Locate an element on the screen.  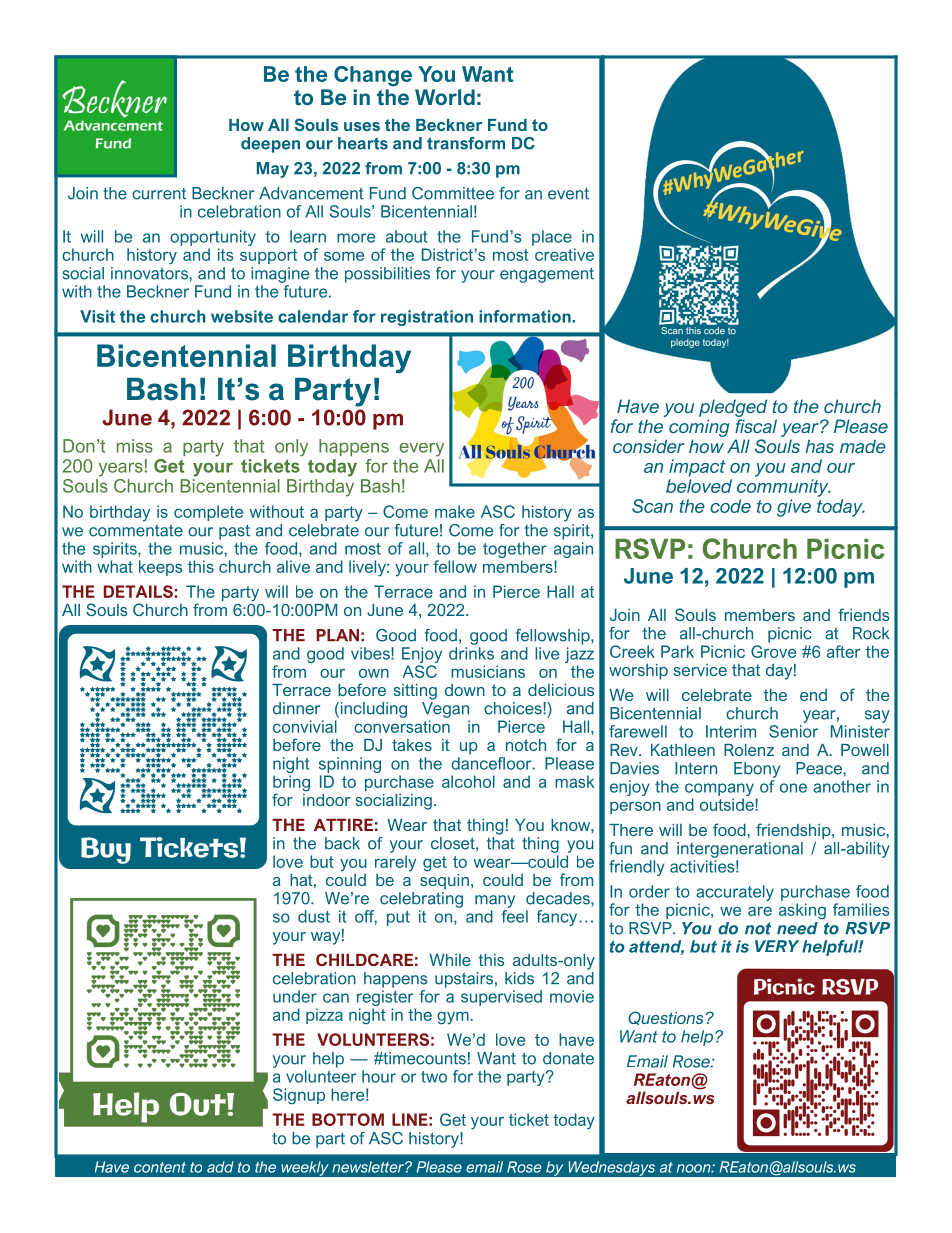
two is located at coordinates (434, 1077).
